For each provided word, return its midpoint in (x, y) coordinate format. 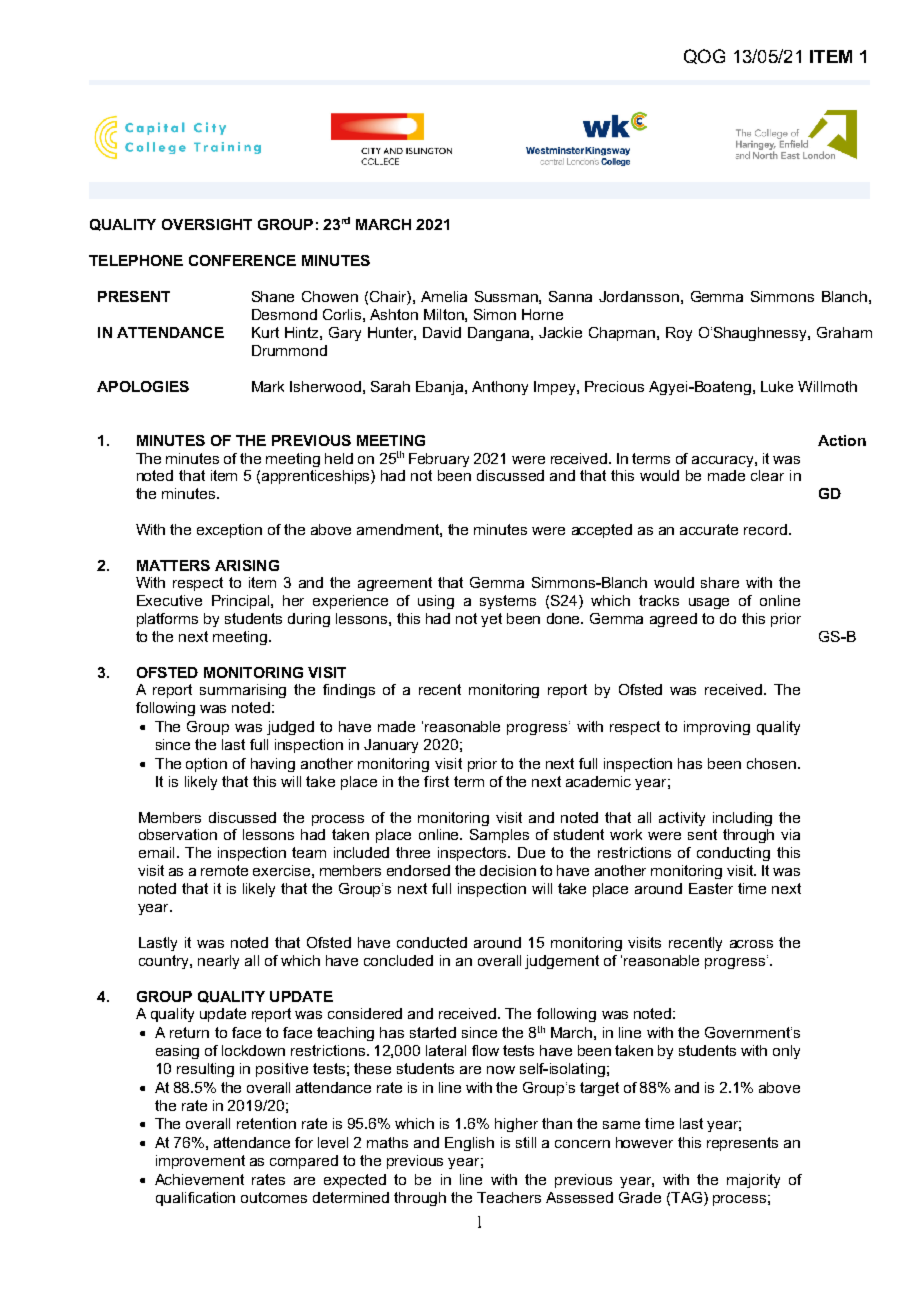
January (391, 746)
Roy (679, 334)
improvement (200, 1162)
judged (290, 728)
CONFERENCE (242, 260)
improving (717, 728)
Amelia (444, 296)
